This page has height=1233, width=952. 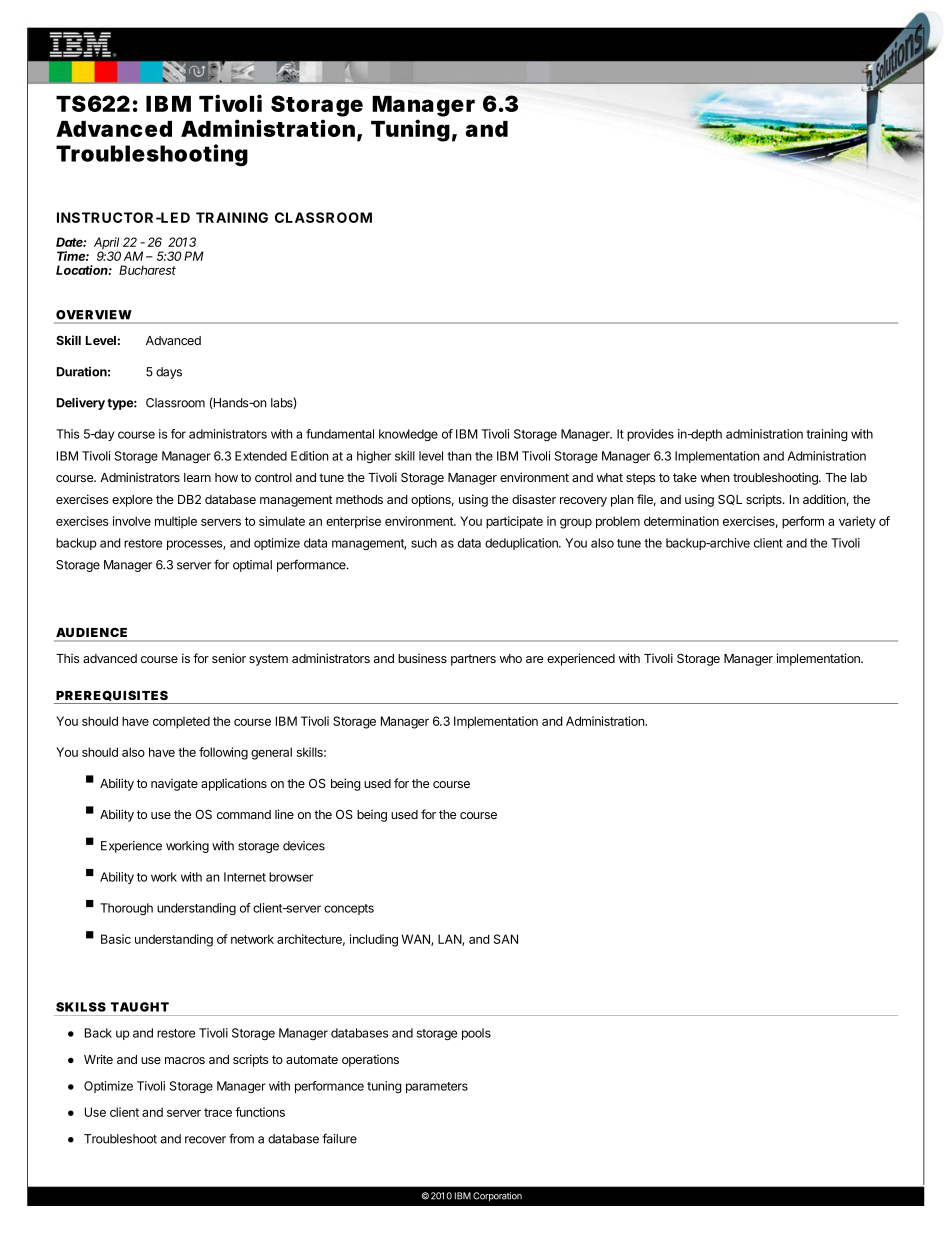 What do you see at coordinates (473, 660) in the page?
I see `partners` at bounding box center [473, 660].
